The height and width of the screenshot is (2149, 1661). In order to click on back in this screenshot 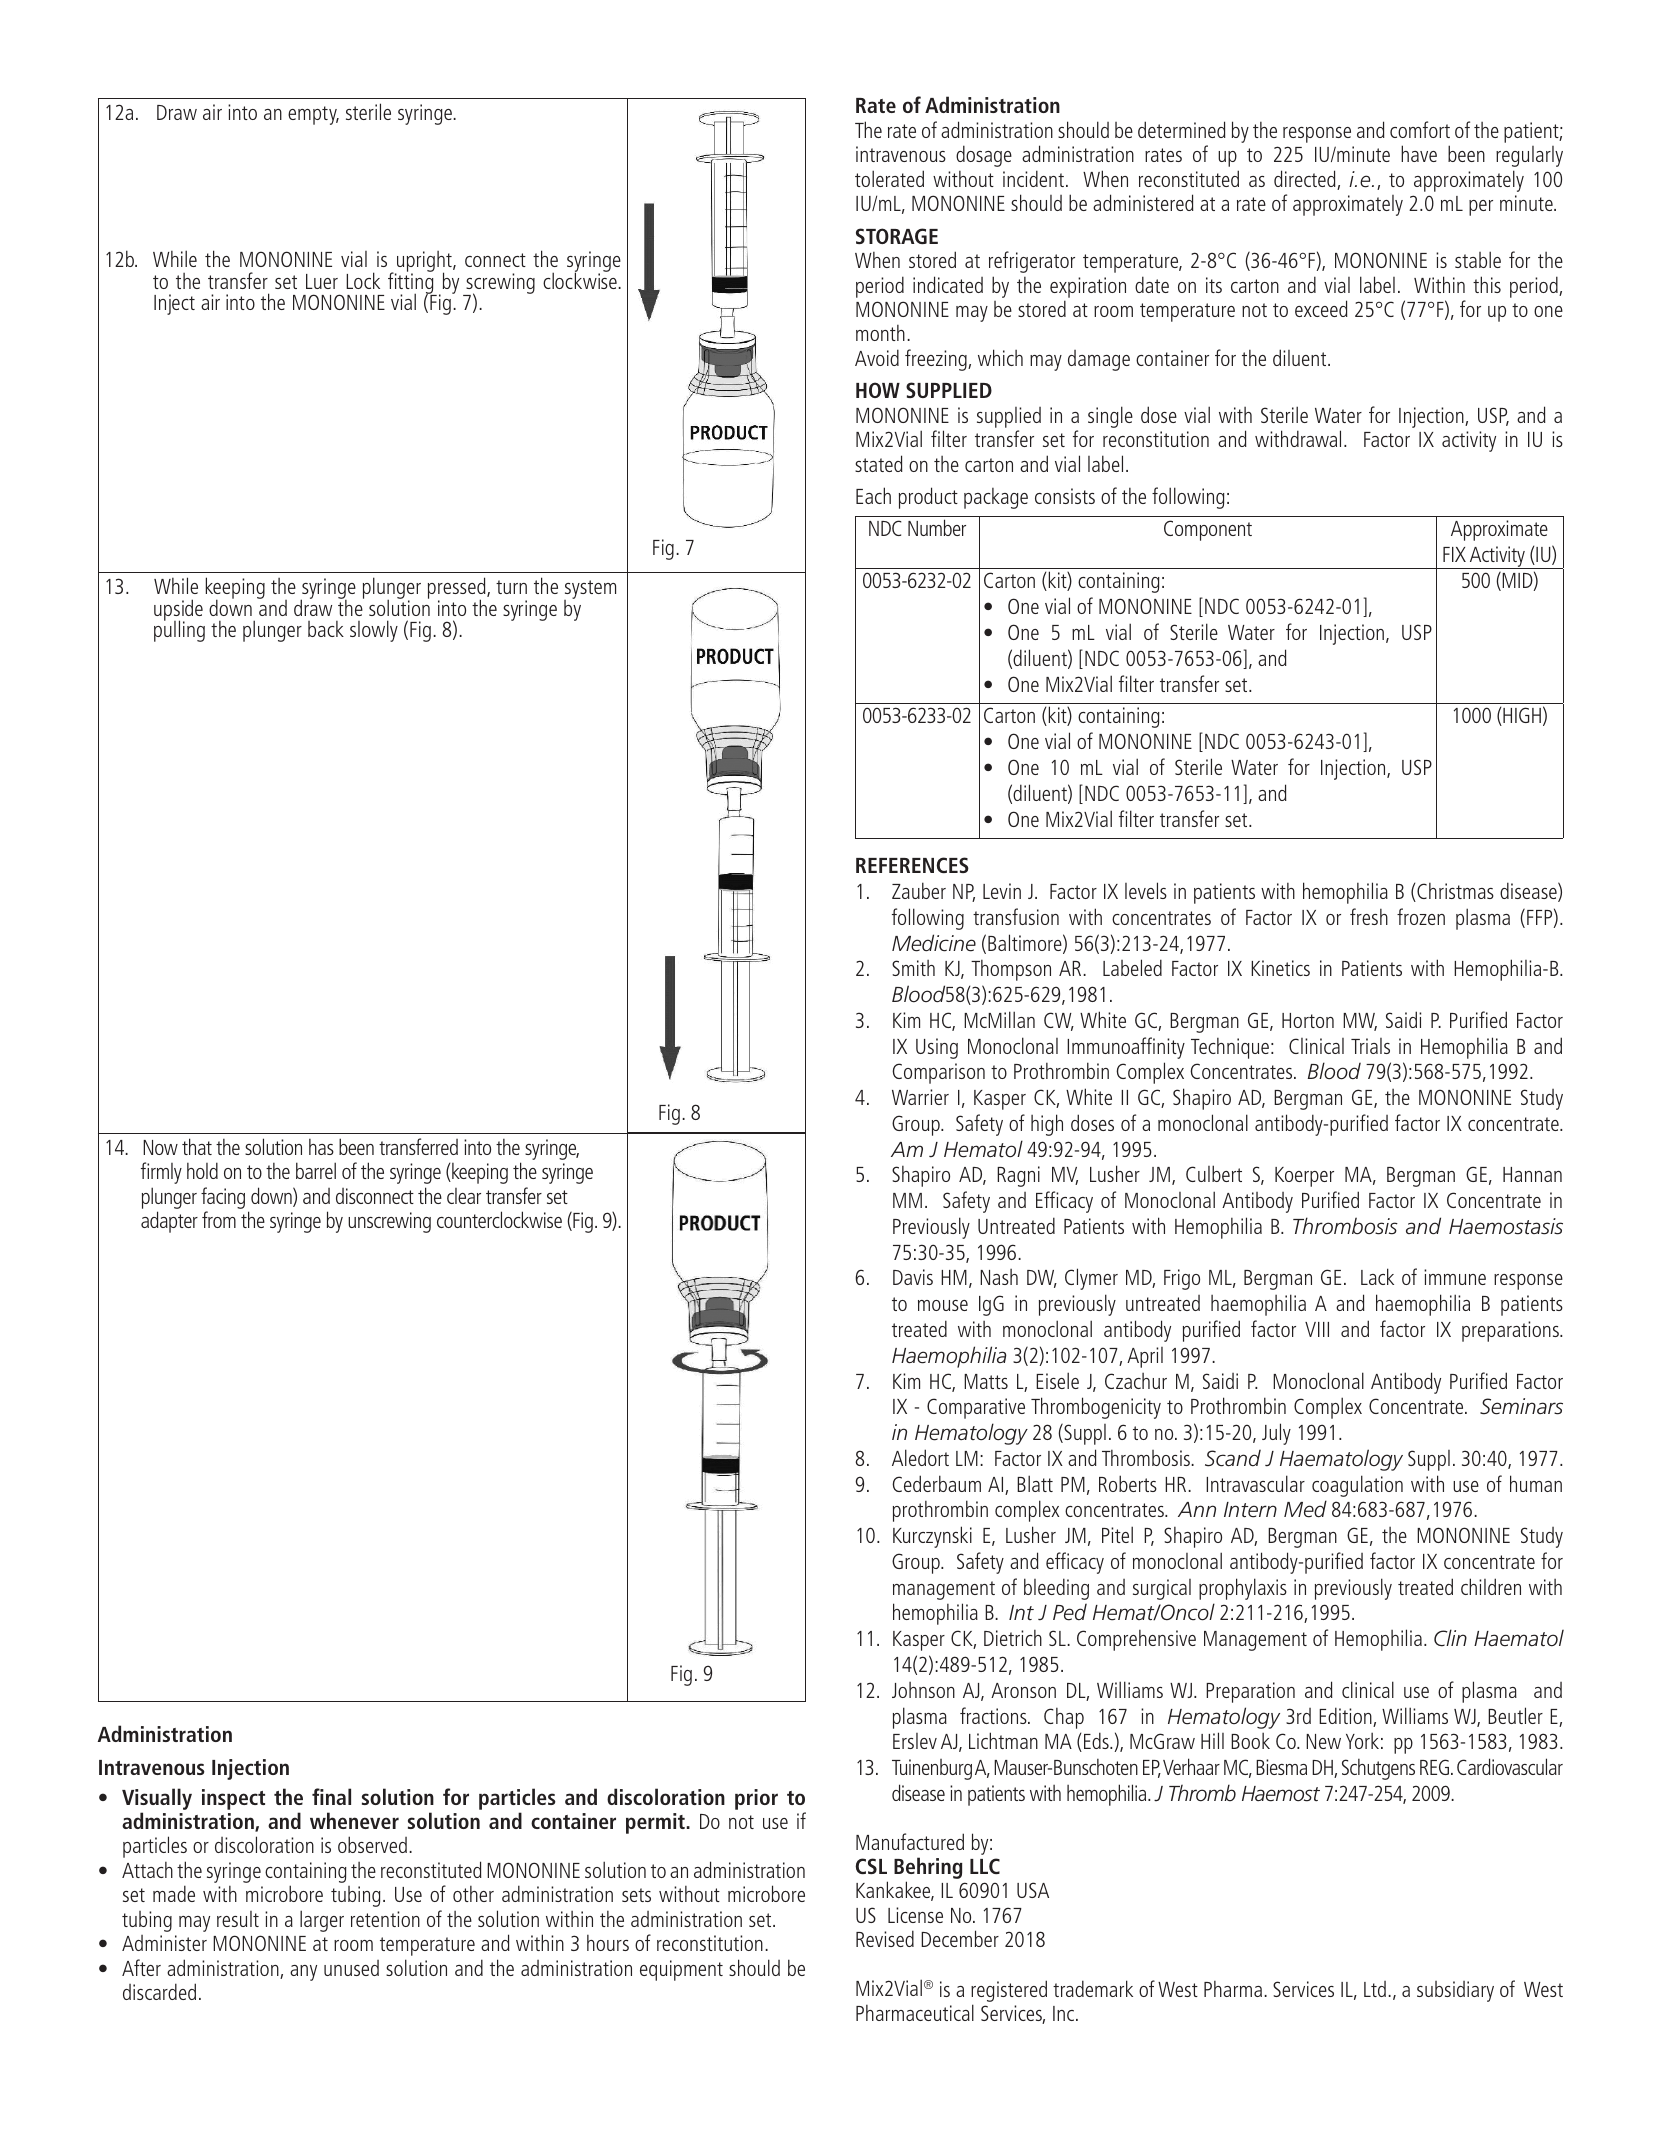, I will do `click(326, 629)`.
